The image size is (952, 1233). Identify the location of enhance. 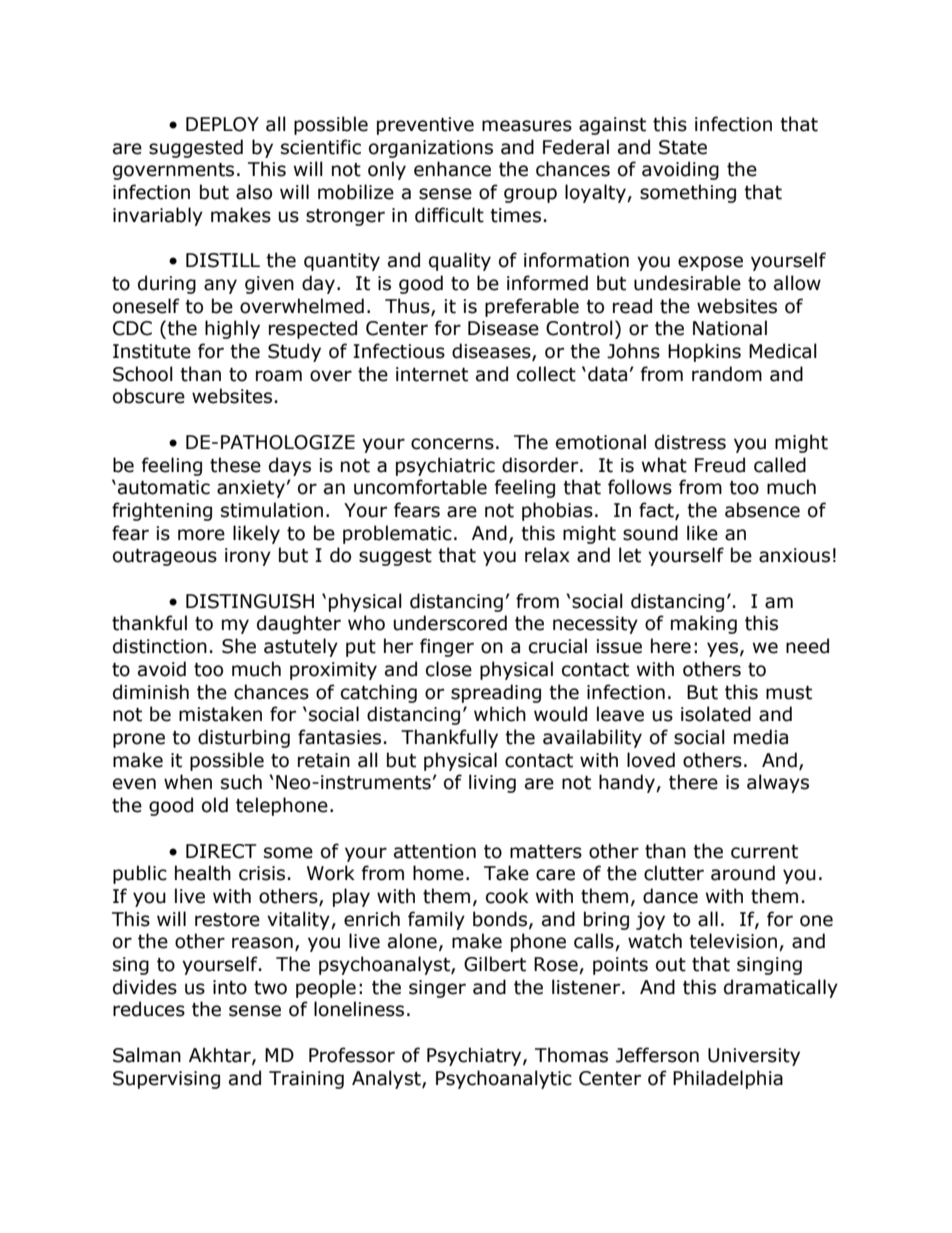
(452, 169).
